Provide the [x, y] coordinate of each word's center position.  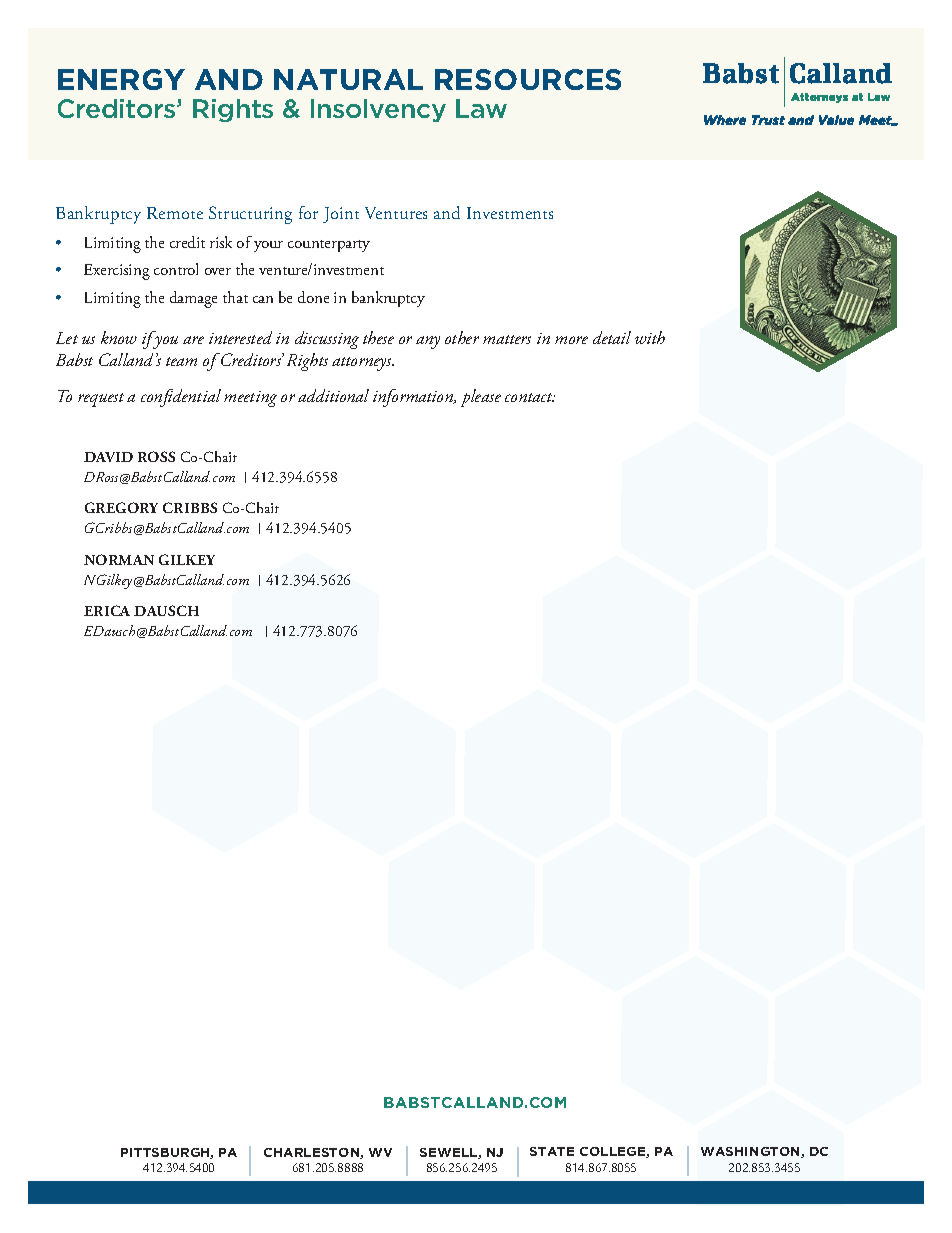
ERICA [107, 610]
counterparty [329, 246]
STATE [552, 1151]
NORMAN [119, 559]
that [235, 297]
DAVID [108, 457]
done [313, 297]
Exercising [117, 272]
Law [481, 108]
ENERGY [121, 79]
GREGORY [121, 507]
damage [193, 299]
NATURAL [348, 79]
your [268, 246]
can [263, 299]
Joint [341, 215]
